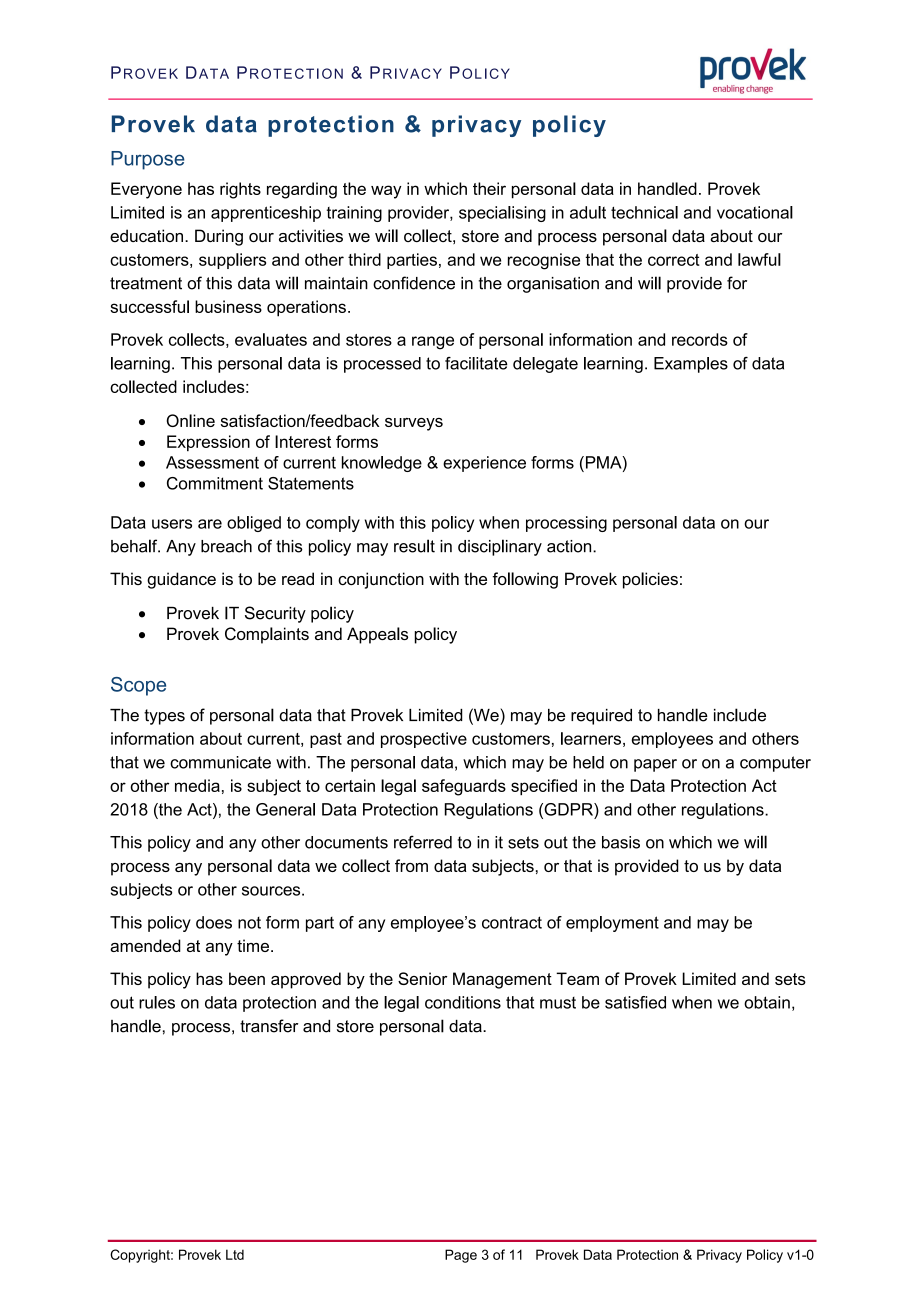 This document has height=1308, width=924. Describe the element at coordinates (247, 978) in the document. I see `been` at that location.
